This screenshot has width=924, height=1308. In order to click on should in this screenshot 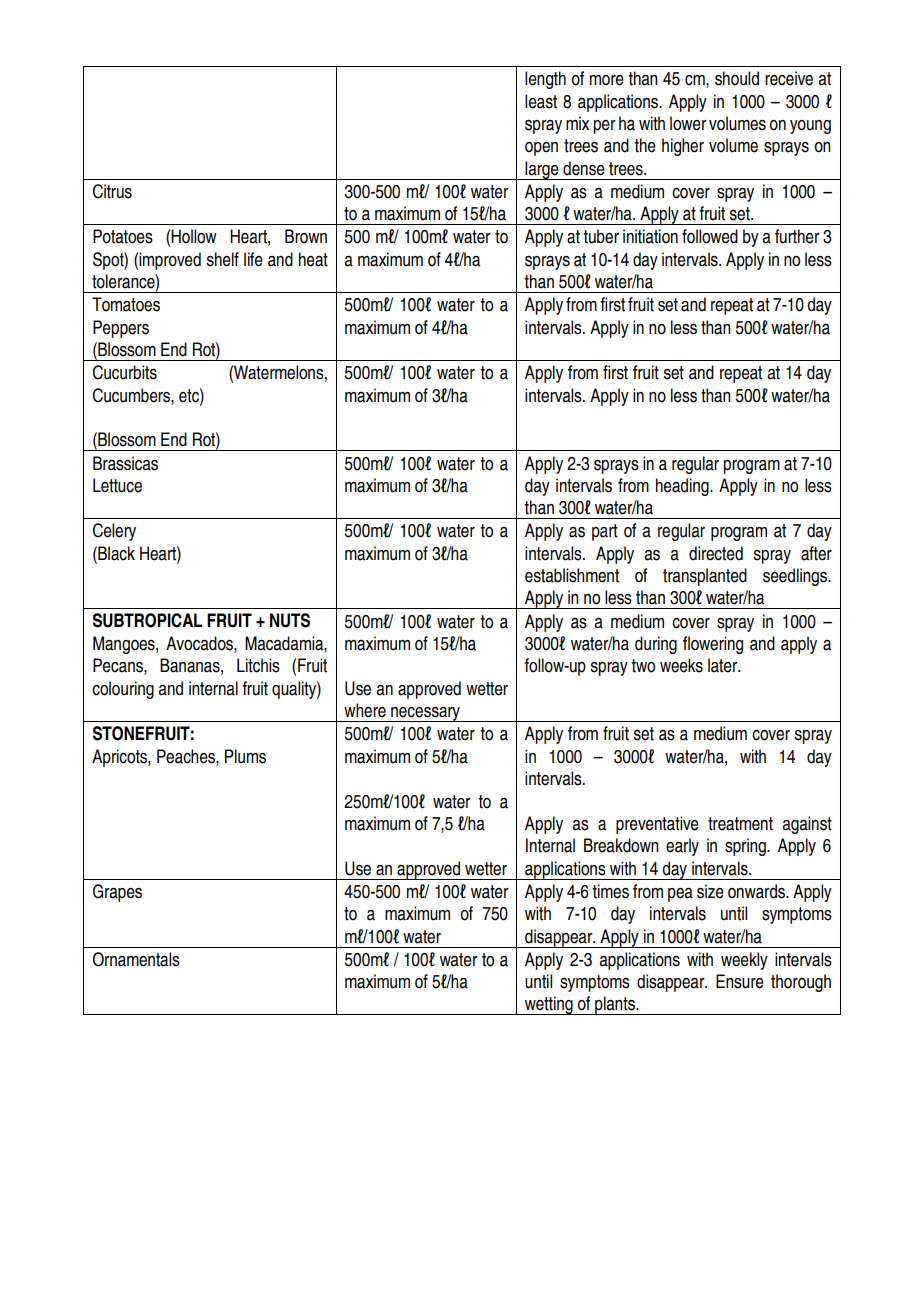, I will do `click(737, 78)`.
